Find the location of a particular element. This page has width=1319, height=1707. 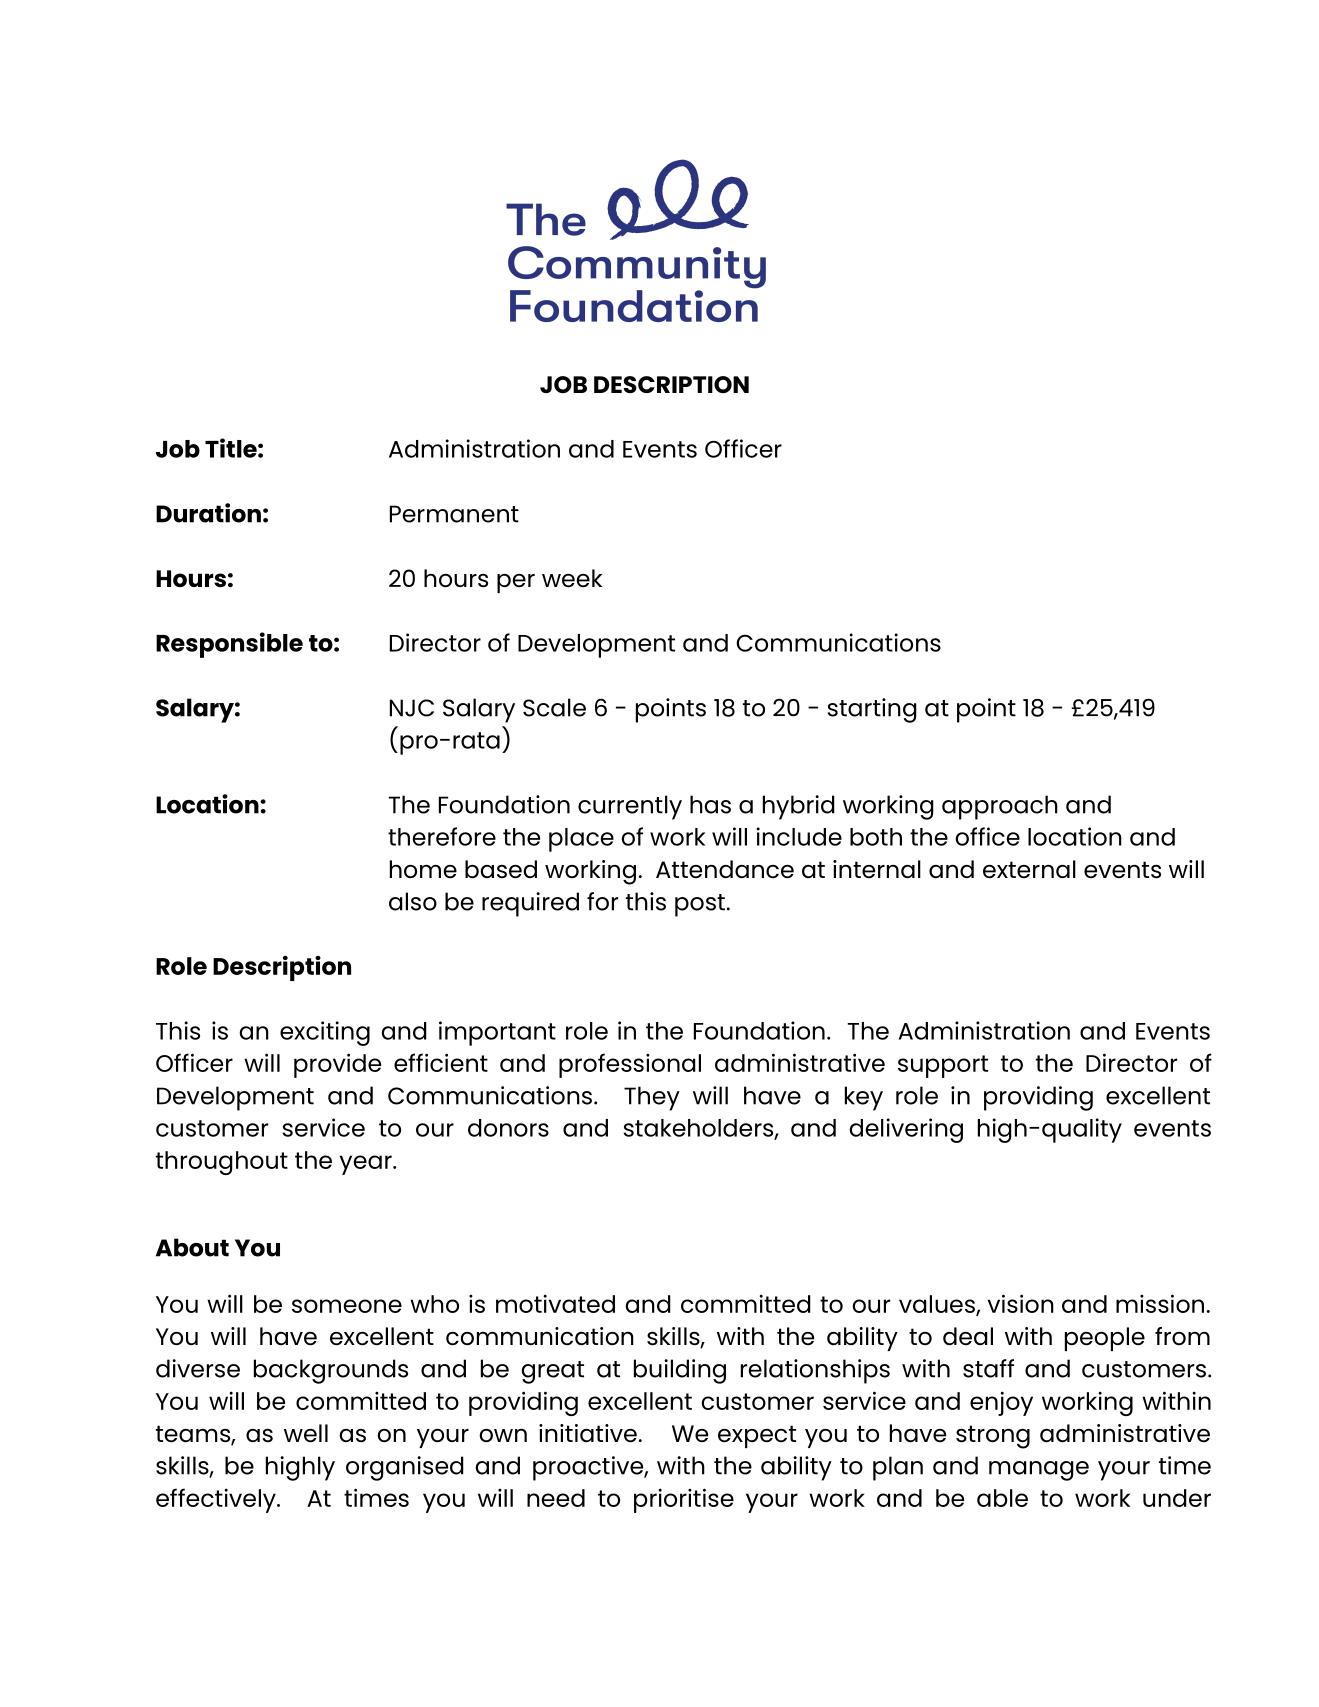

support is located at coordinates (943, 1066).
